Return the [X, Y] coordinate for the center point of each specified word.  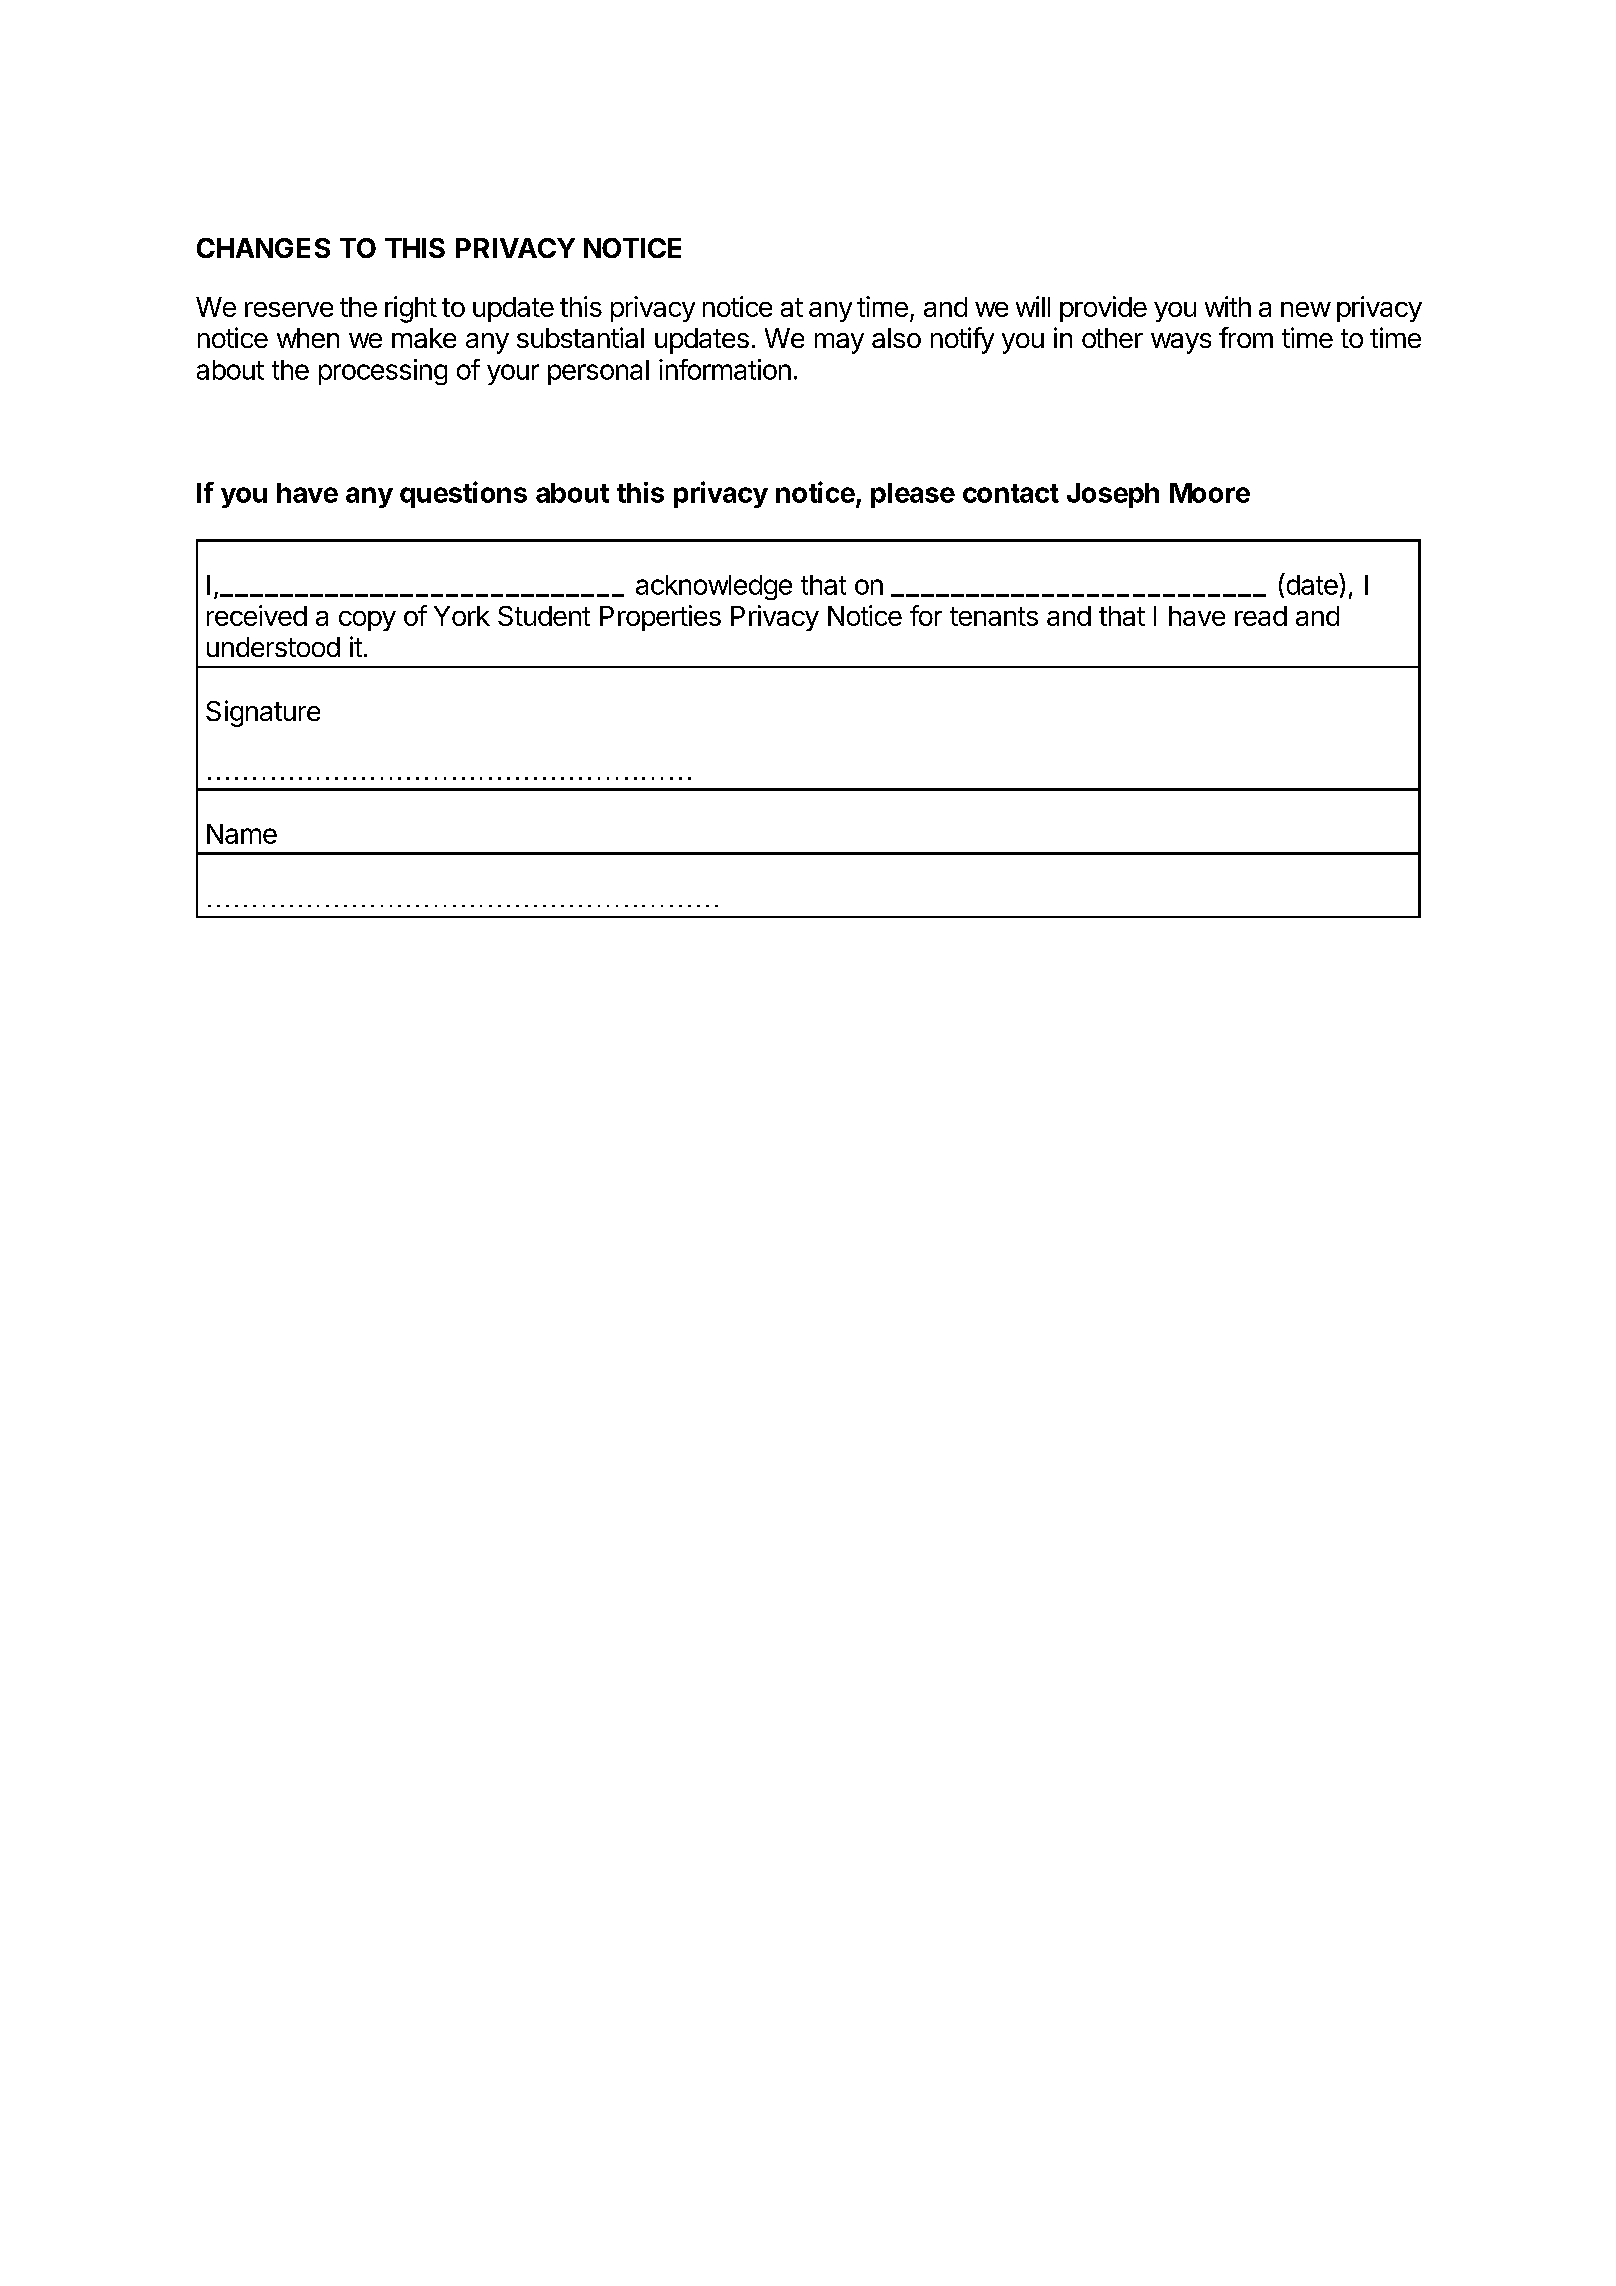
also [896, 338]
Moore [1210, 493]
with [1228, 306]
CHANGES [263, 248]
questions [463, 494]
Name [242, 834]
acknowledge [714, 587]
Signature [263, 713]
